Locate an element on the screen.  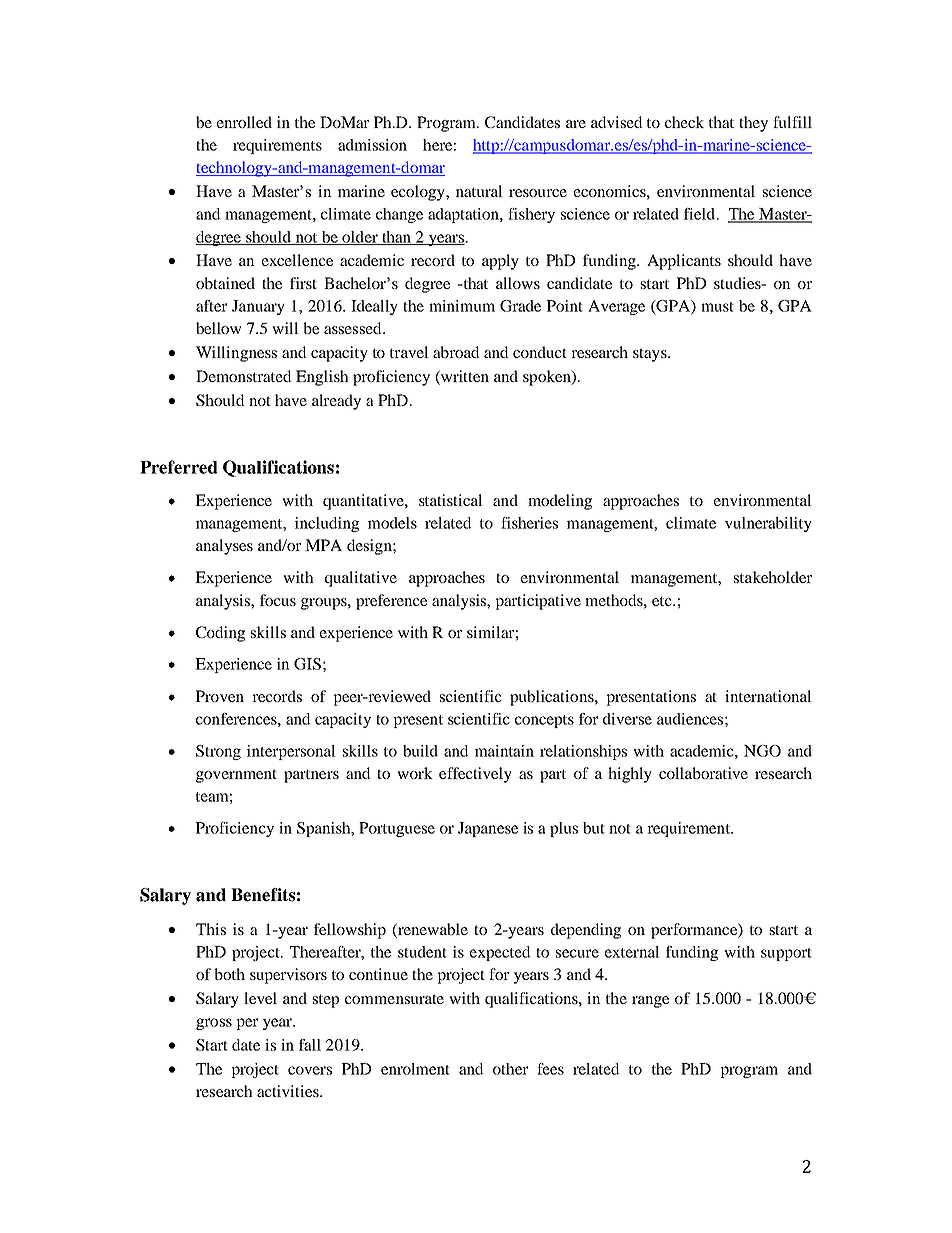
enrolled is located at coordinates (244, 122).
